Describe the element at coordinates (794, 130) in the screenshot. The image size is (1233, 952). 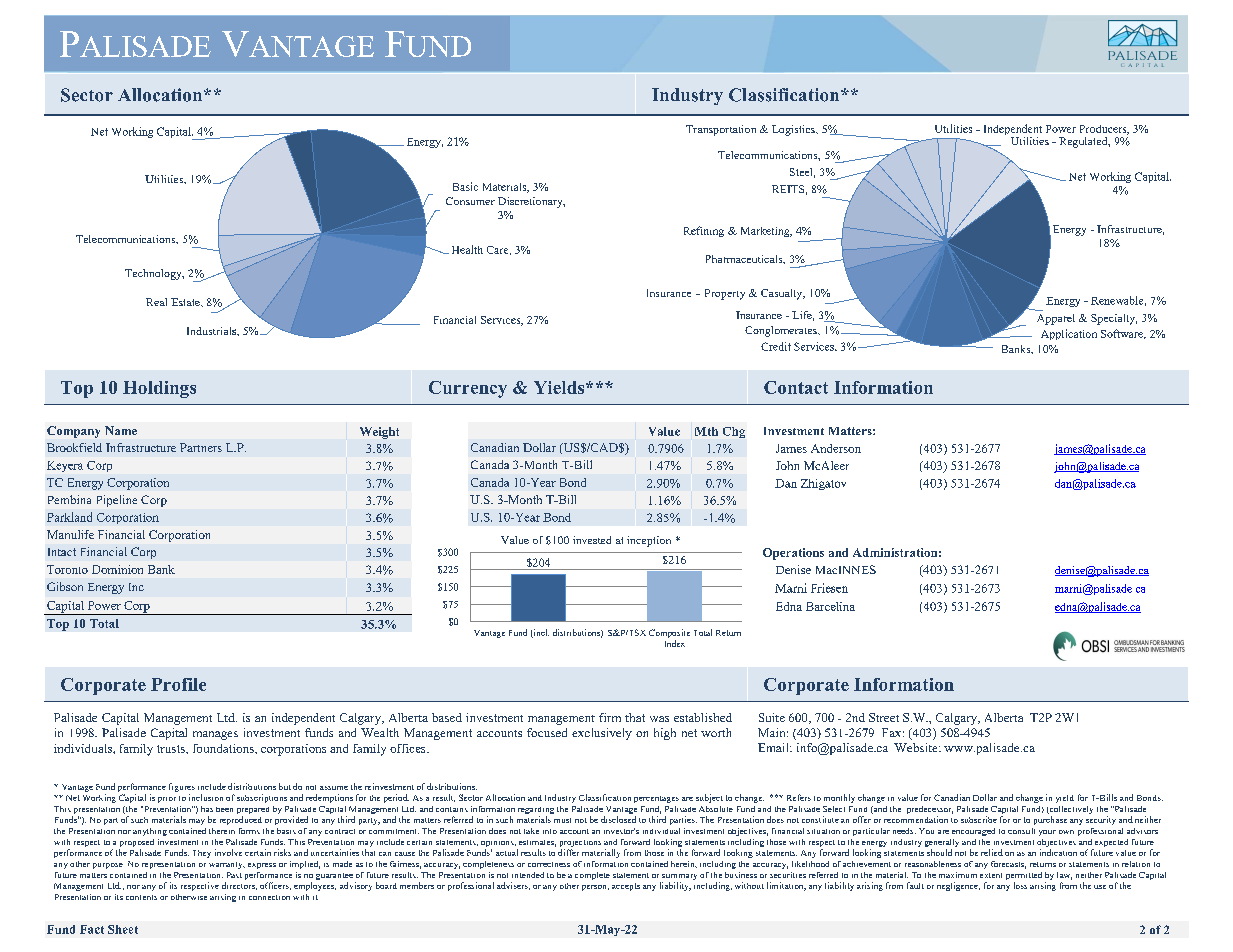
I see `Logistics` at that location.
